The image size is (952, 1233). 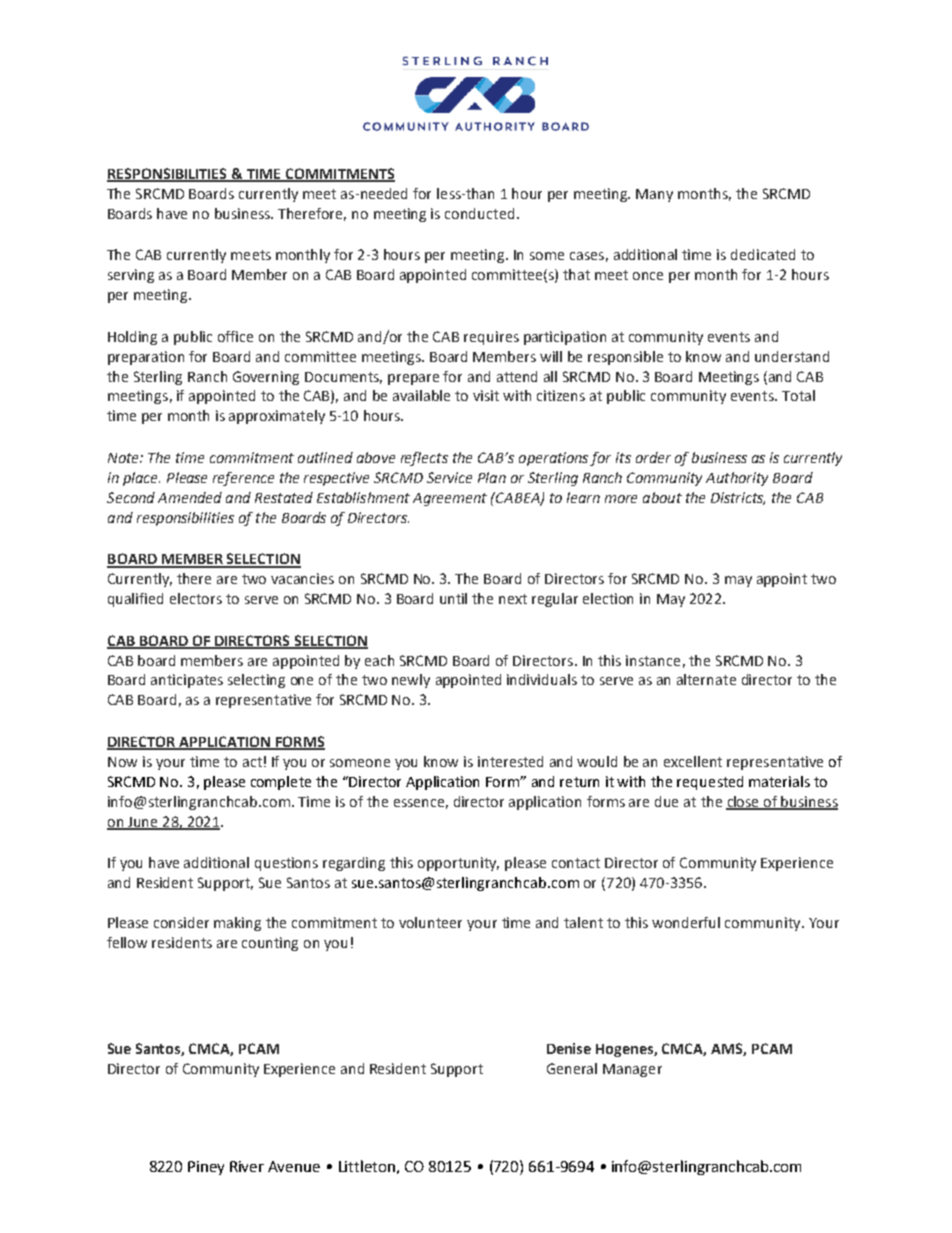 I want to click on alternate, so click(x=706, y=679).
